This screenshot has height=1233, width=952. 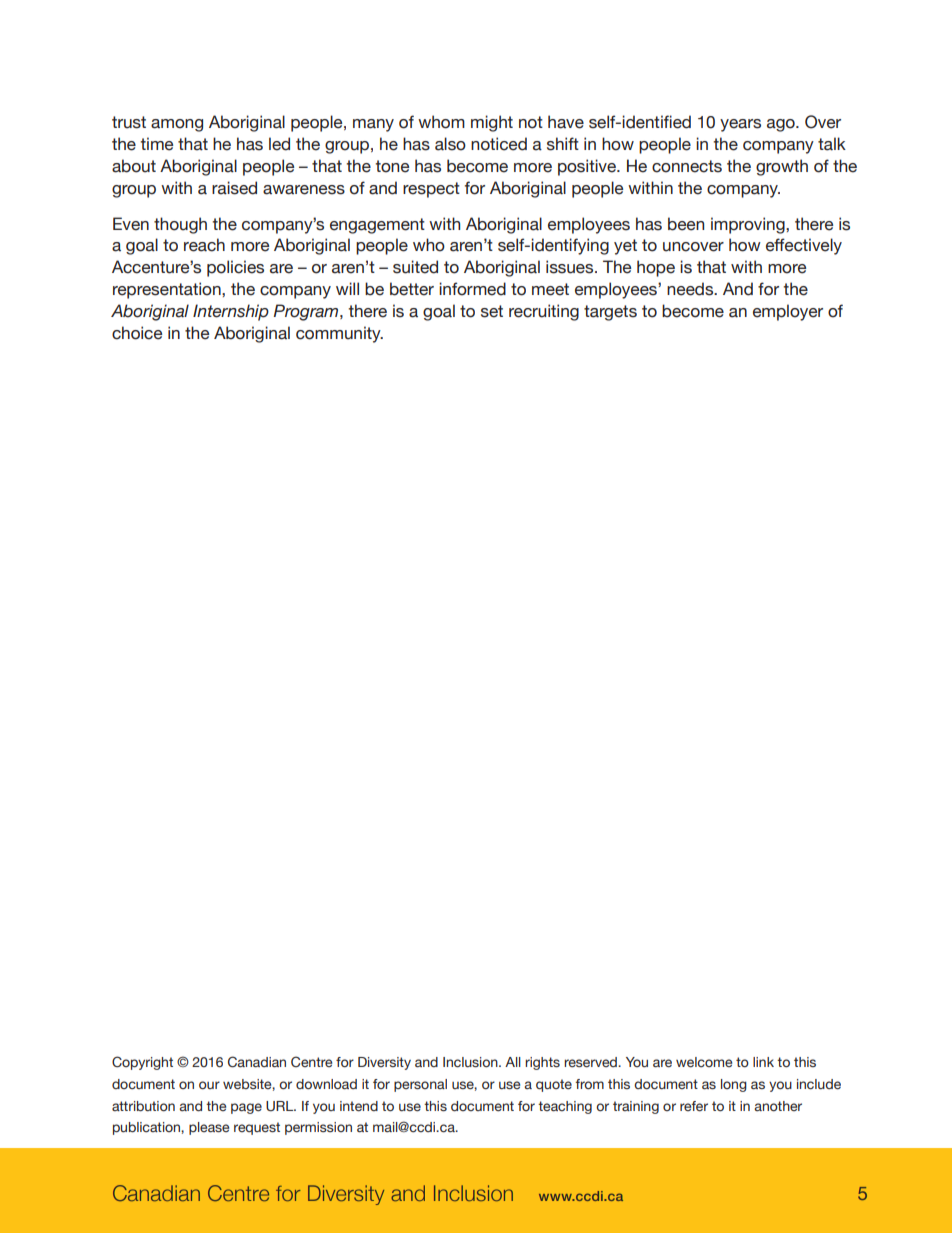 What do you see at coordinates (339, 334) in the screenshot?
I see `community` at bounding box center [339, 334].
